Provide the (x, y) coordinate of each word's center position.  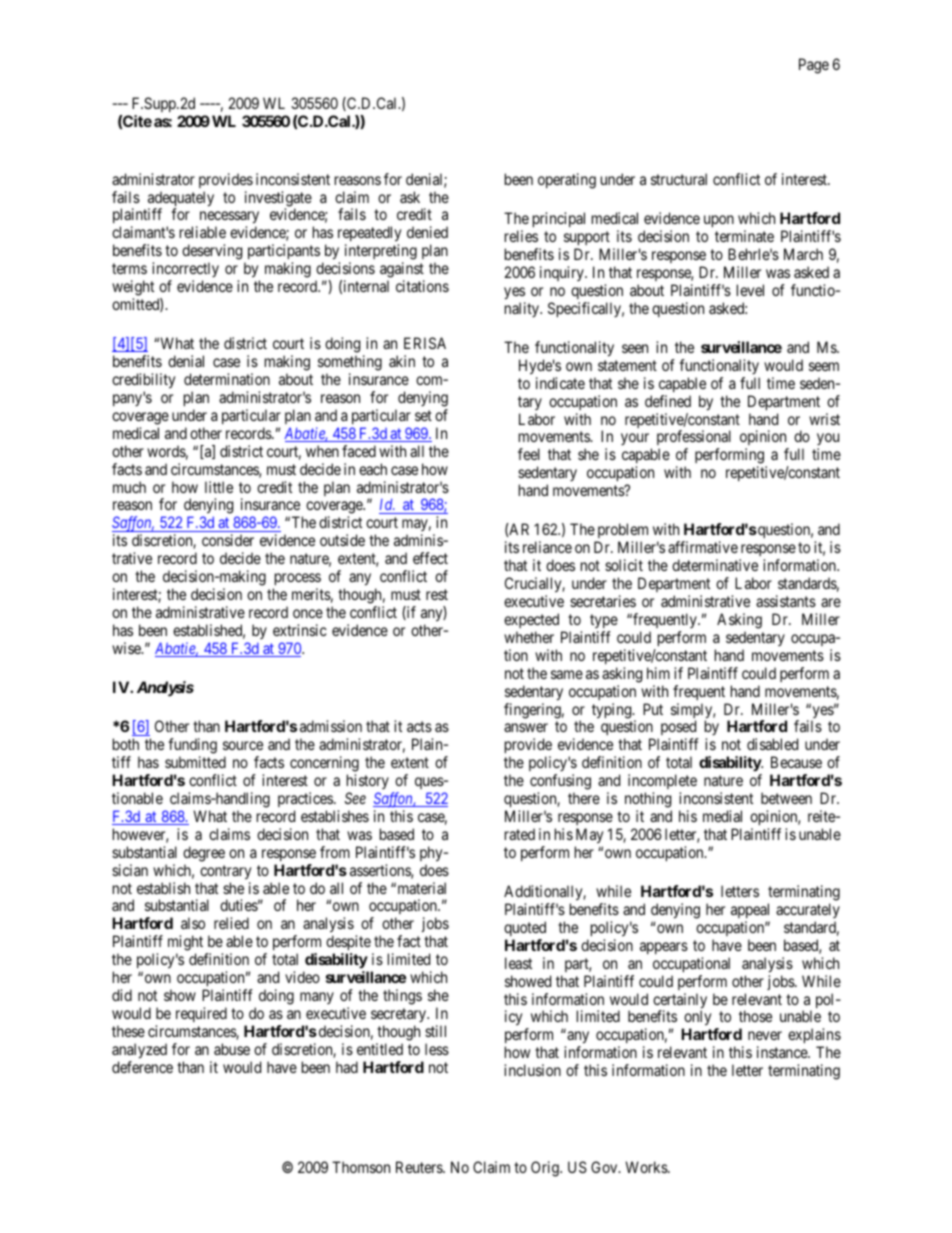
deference (142, 1067)
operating (567, 181)
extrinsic (300, 630)
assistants (786, 601)
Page (814, 66)
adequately (181, 200)
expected (531, 620)
